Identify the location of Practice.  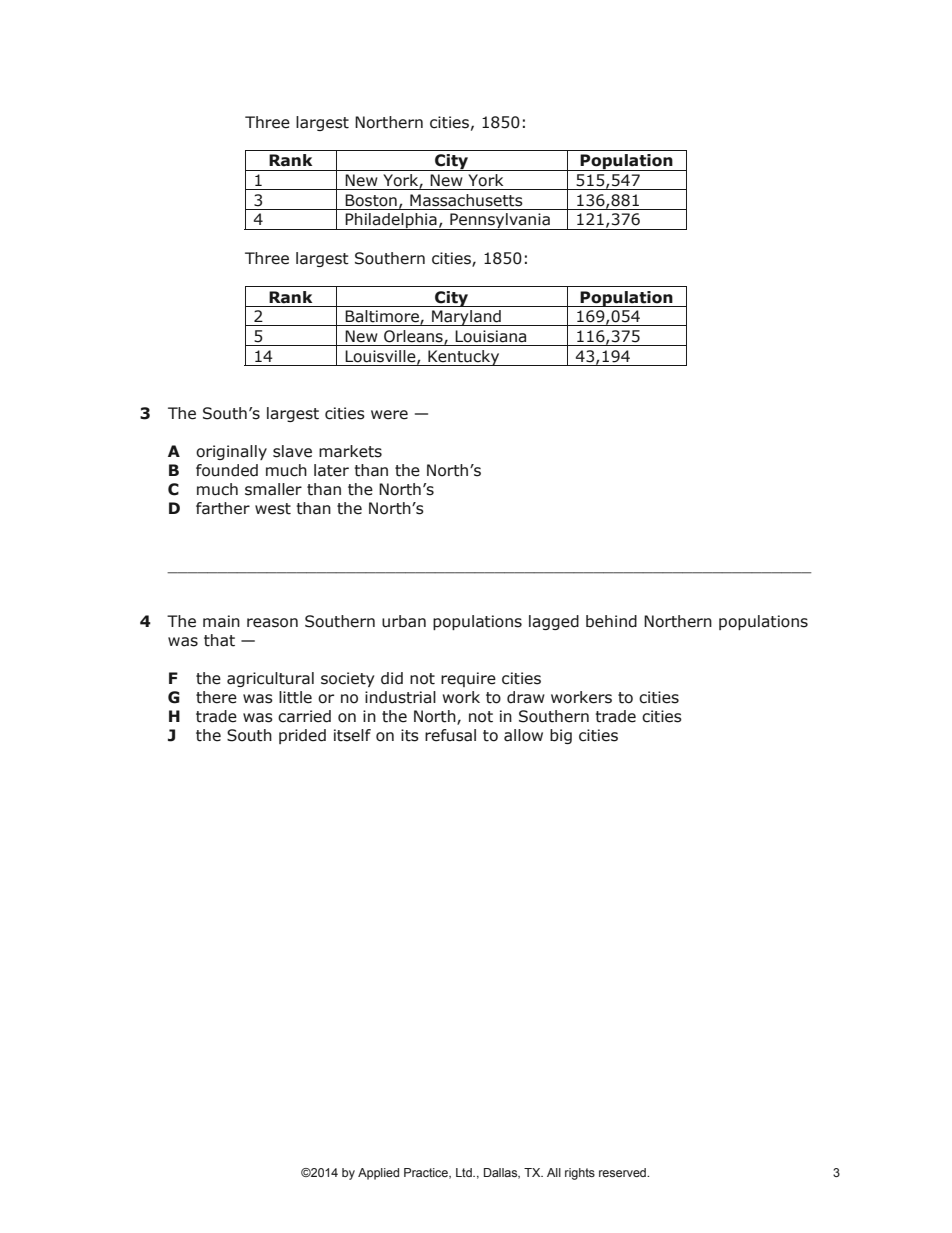
(427, 1173).
